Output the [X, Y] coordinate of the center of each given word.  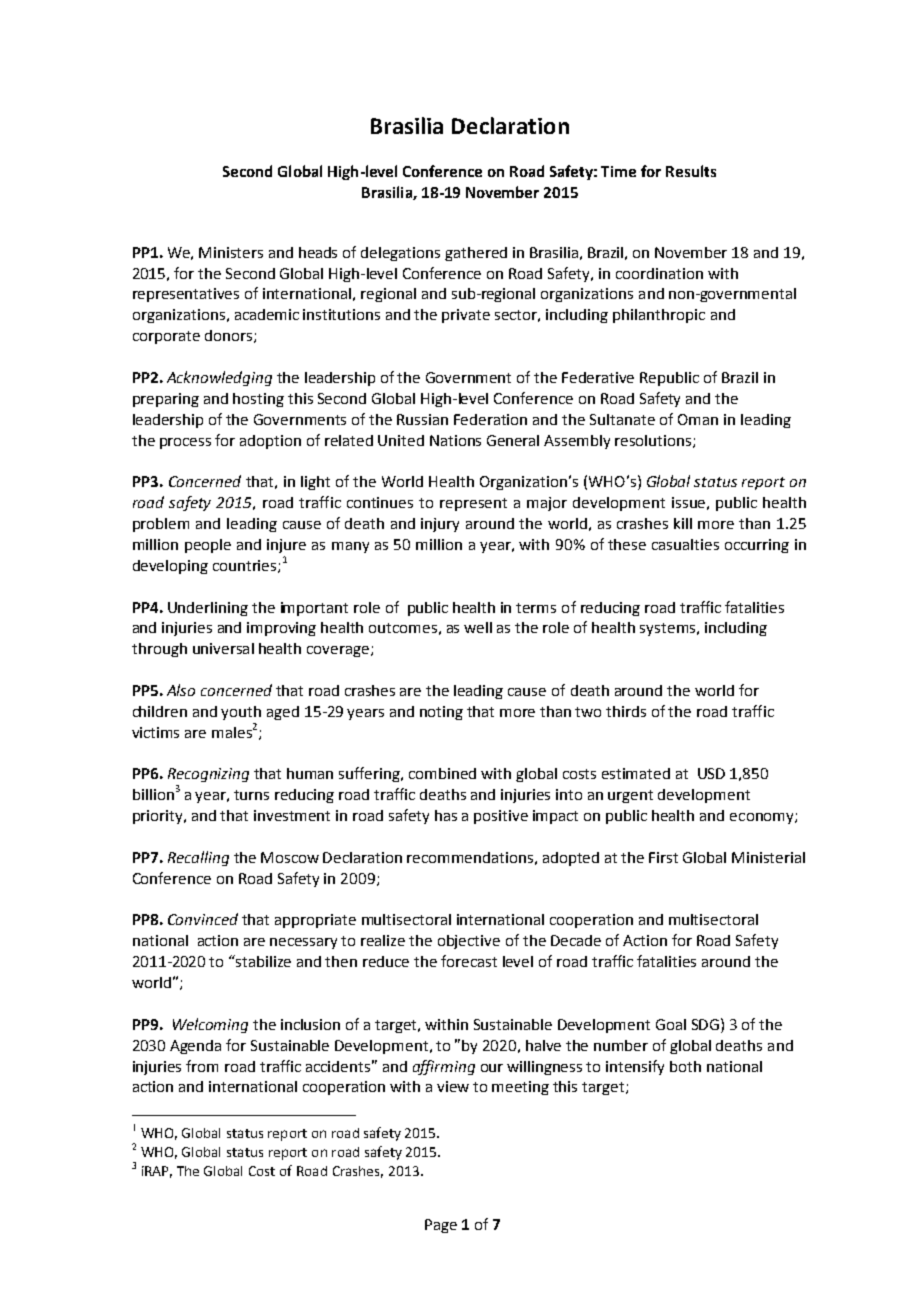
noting [441, 713]
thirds [626, 711]
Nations [455, 440]
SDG [705, 1024]
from [202, 1066]
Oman [698, 419]
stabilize [262, 961]
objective [469, 942]
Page [441, 1226]
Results [691, 171]
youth [241, 713]
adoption [270, 442]
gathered [476, 254]
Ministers [231, 252]
